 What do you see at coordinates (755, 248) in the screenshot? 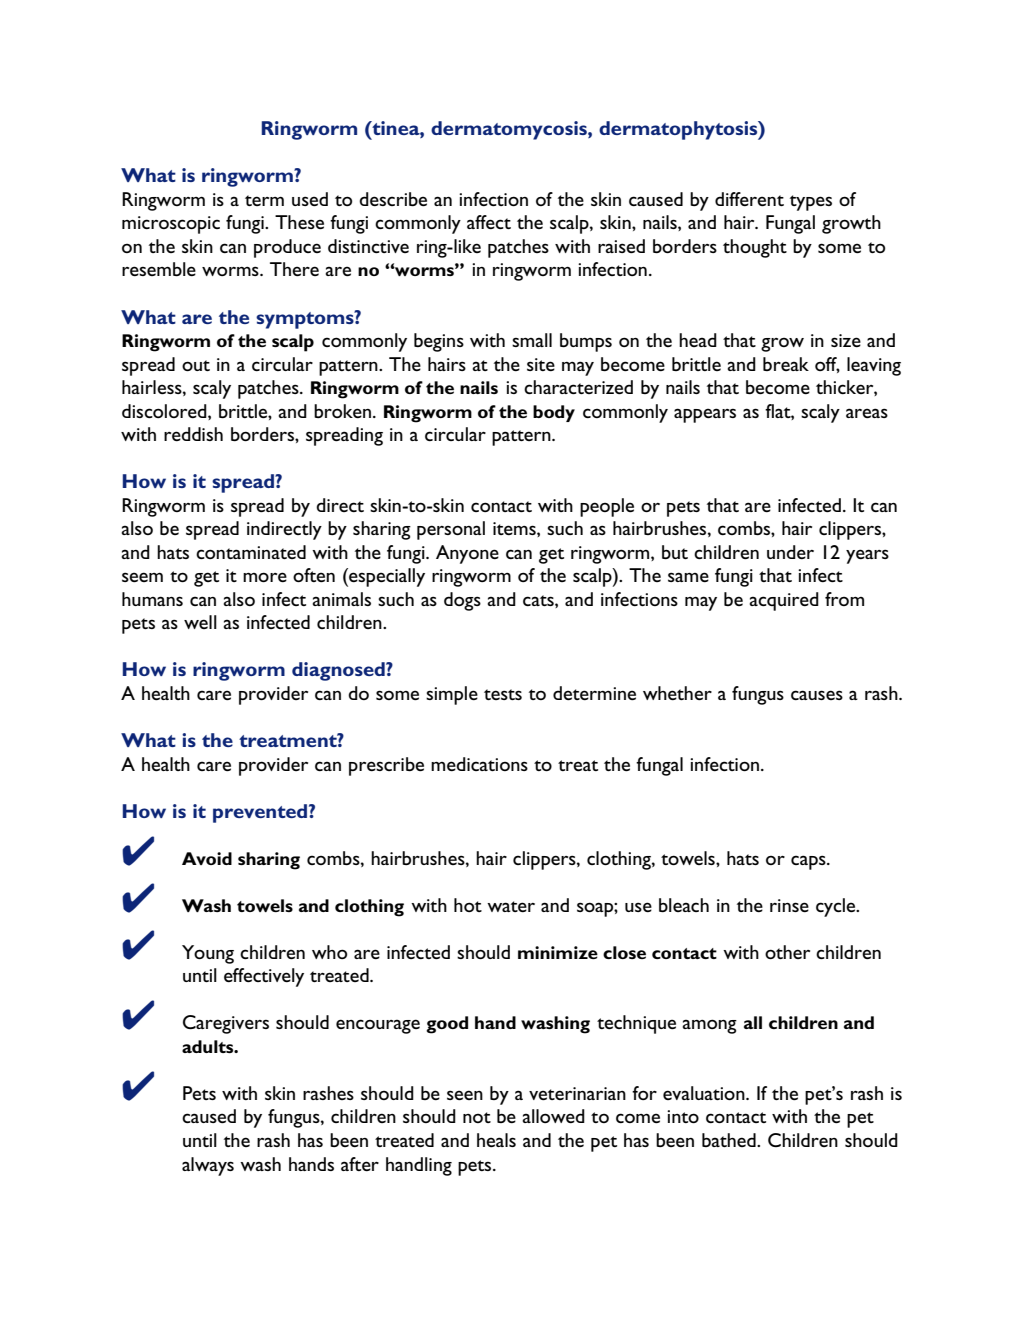
I see `thought` at bounding box center [755, 248].
